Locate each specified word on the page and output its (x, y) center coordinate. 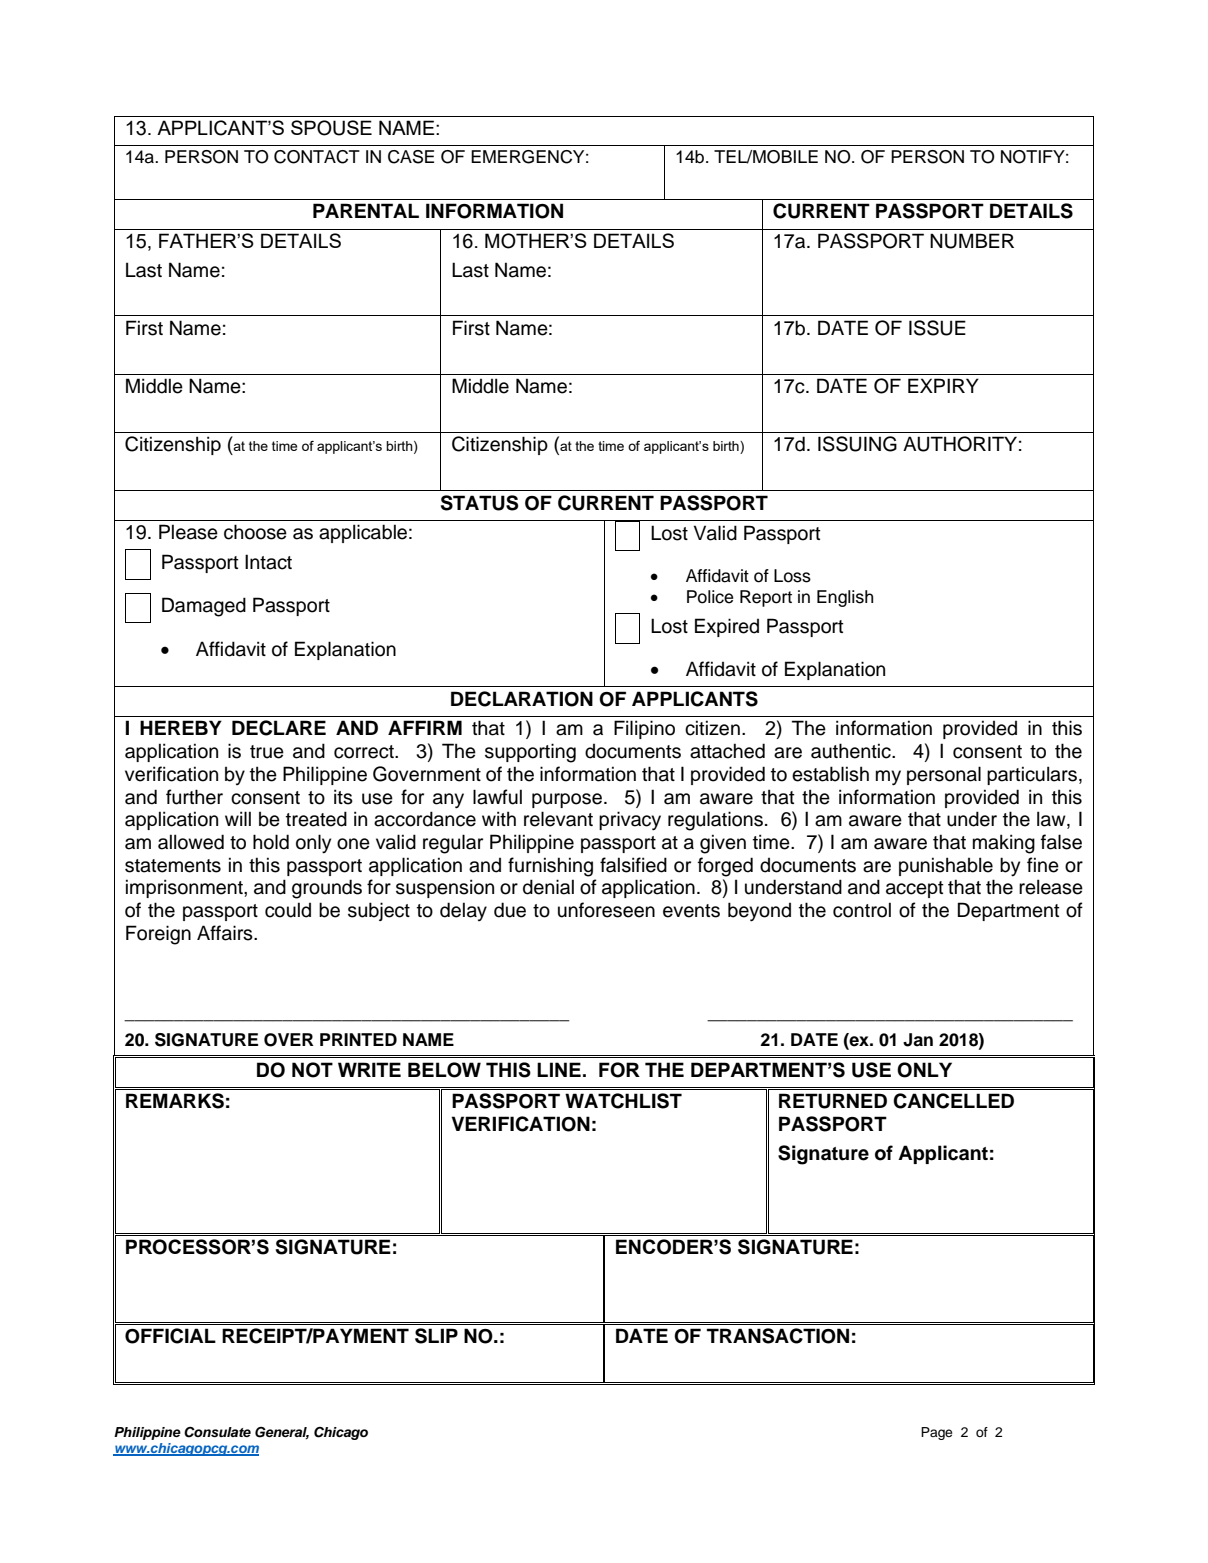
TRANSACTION (778, 1336)
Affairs (226, 933)
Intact (268, 562)
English (845, 598)
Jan (918, 1040)
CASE (411, 157)
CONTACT (317, 157)
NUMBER (972, 241)
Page (936, 1433)
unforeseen (606, 910)
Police (710, 597)
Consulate (217, 1432)
